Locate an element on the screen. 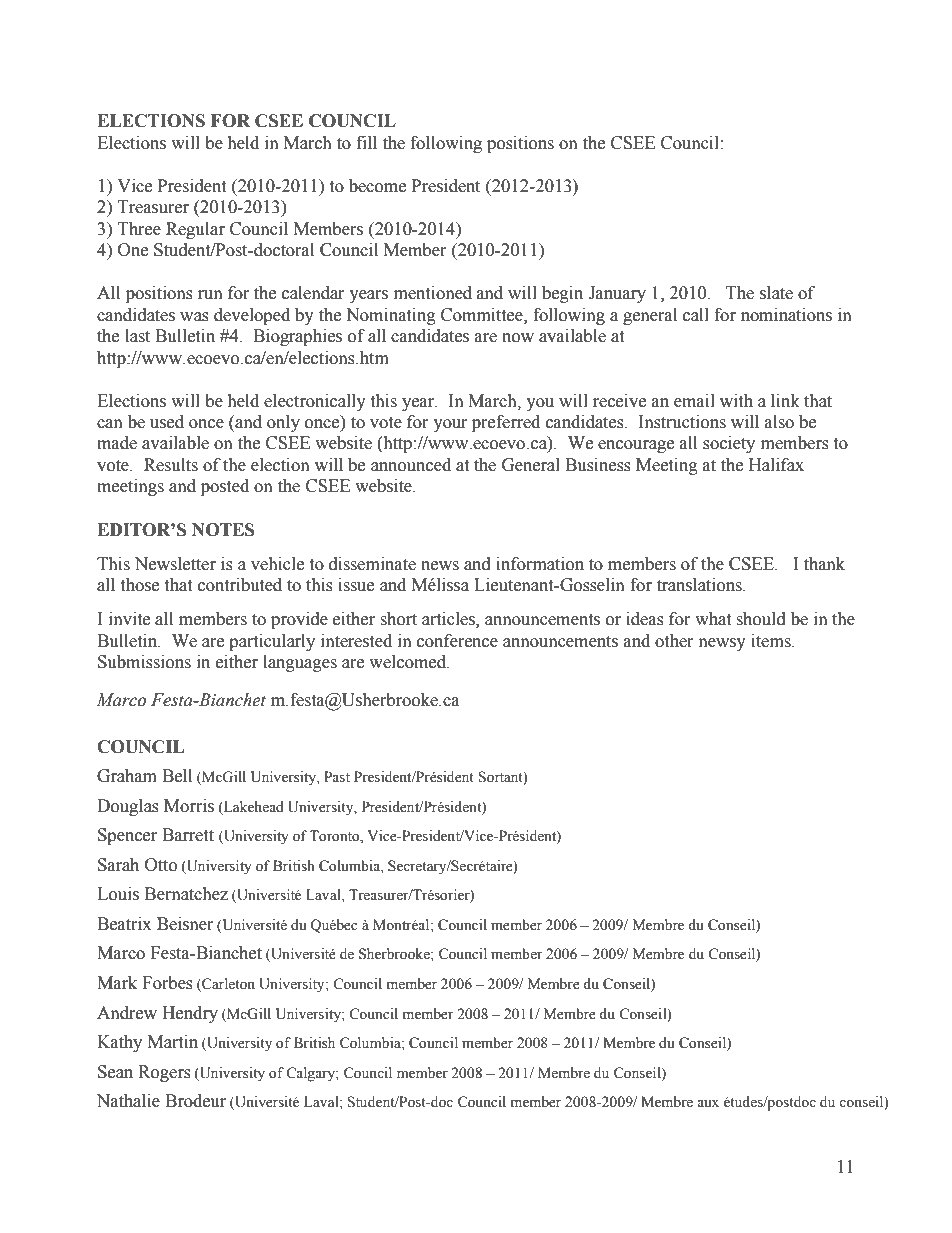 Image resolution: width=952 pixels, height=1233 pixels. announced is located at coordinates (411, 465).
